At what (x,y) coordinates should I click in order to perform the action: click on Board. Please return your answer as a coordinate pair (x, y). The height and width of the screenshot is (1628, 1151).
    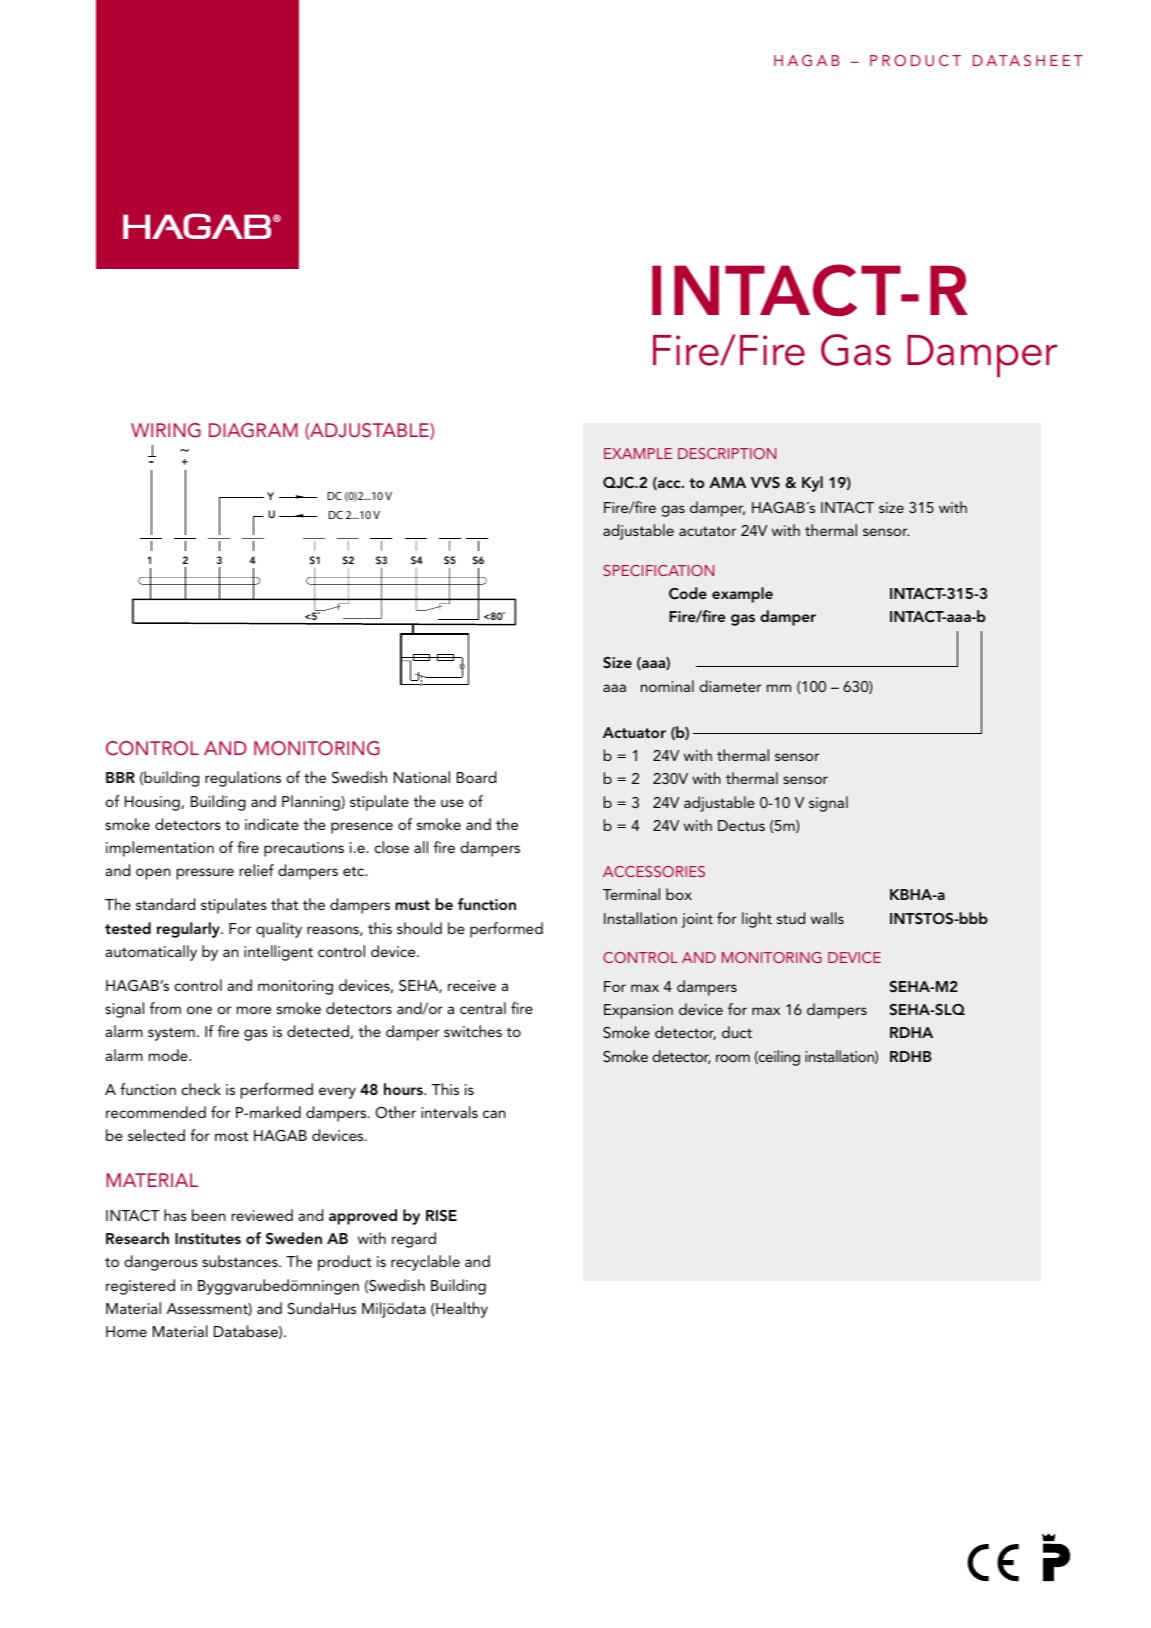
    Looking at the image, I should click on (476, 777).
